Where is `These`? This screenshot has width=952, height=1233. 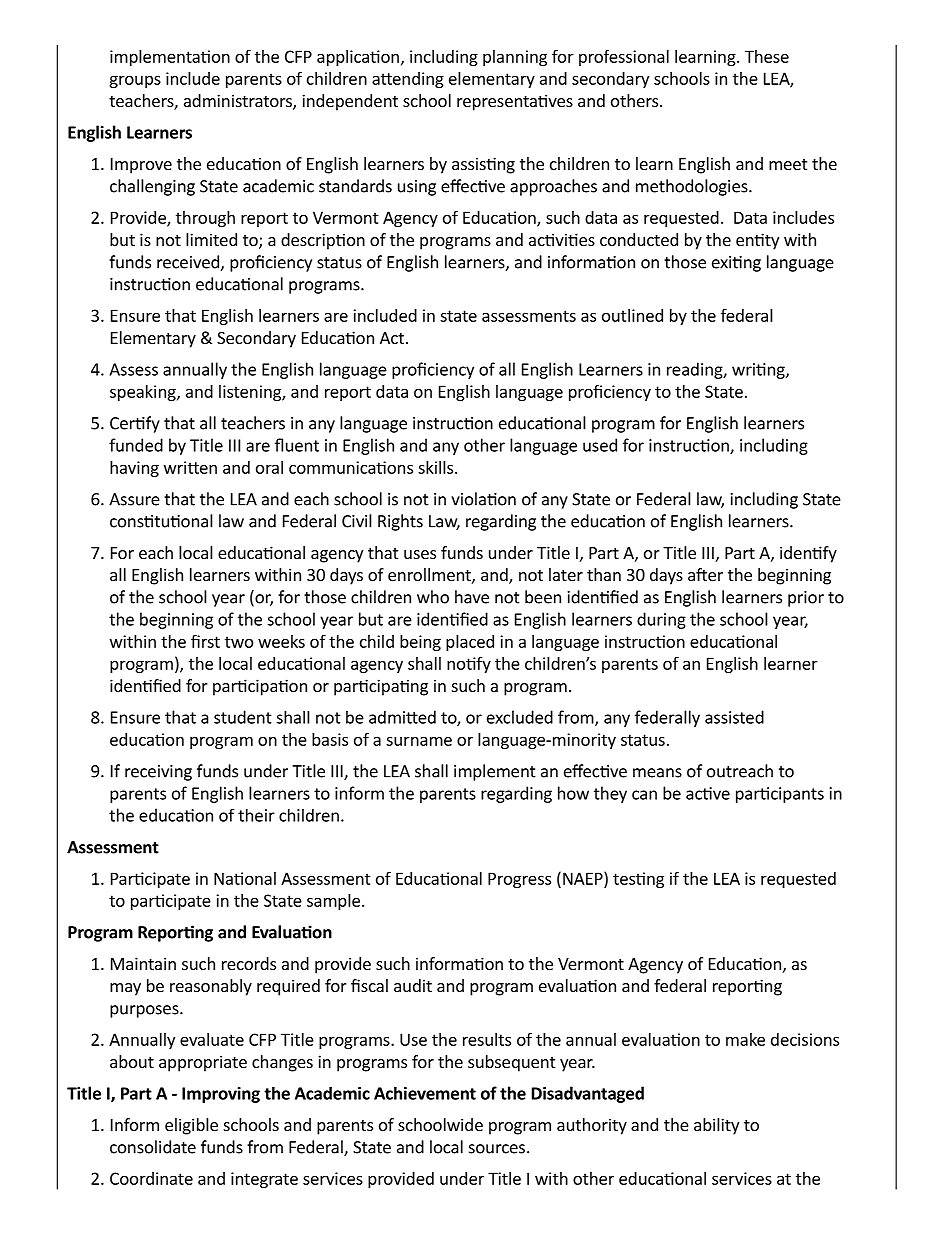 These is located at coordinates (767, 56).
